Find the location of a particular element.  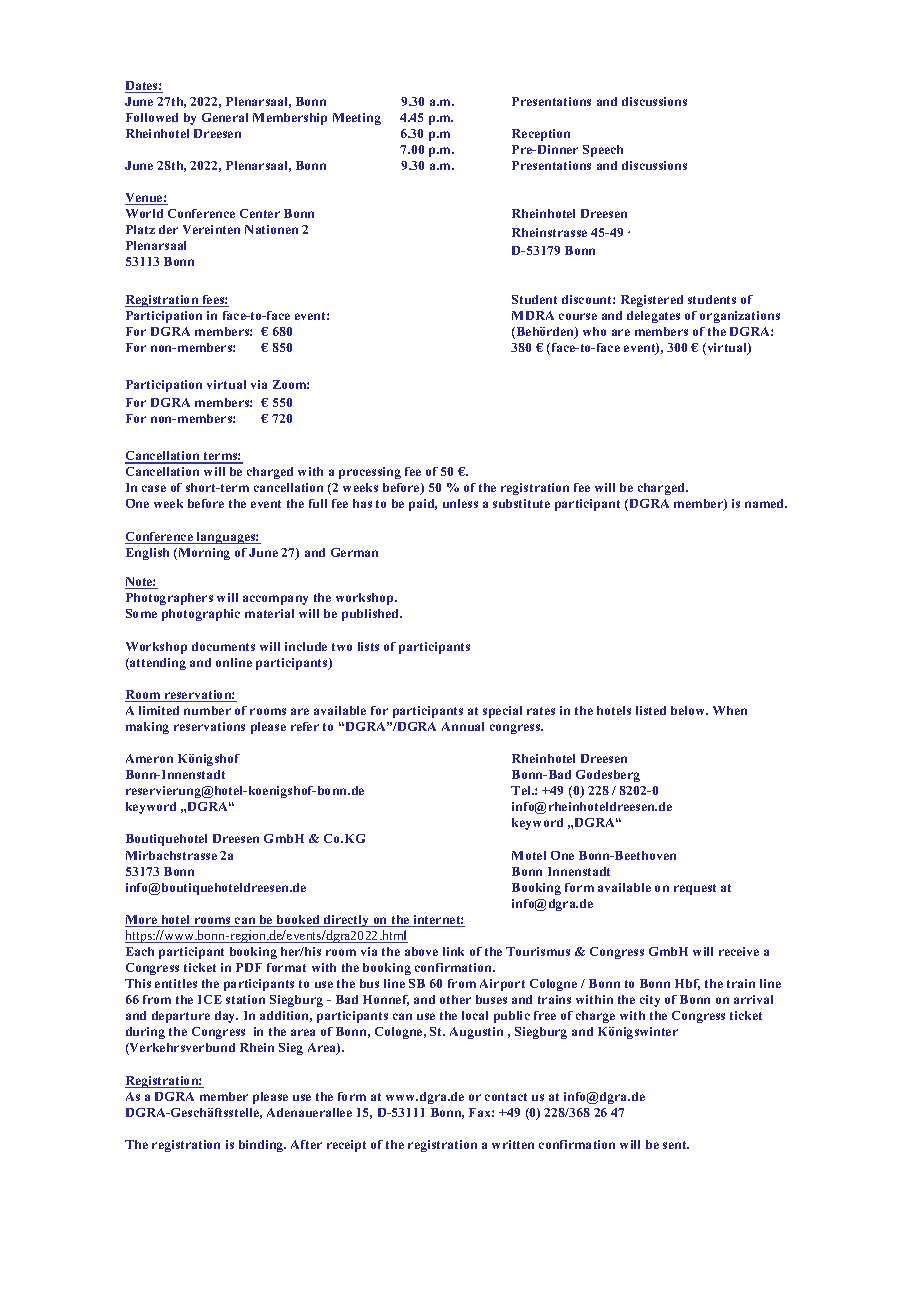

contact is located at coordinates (506, 1097).
